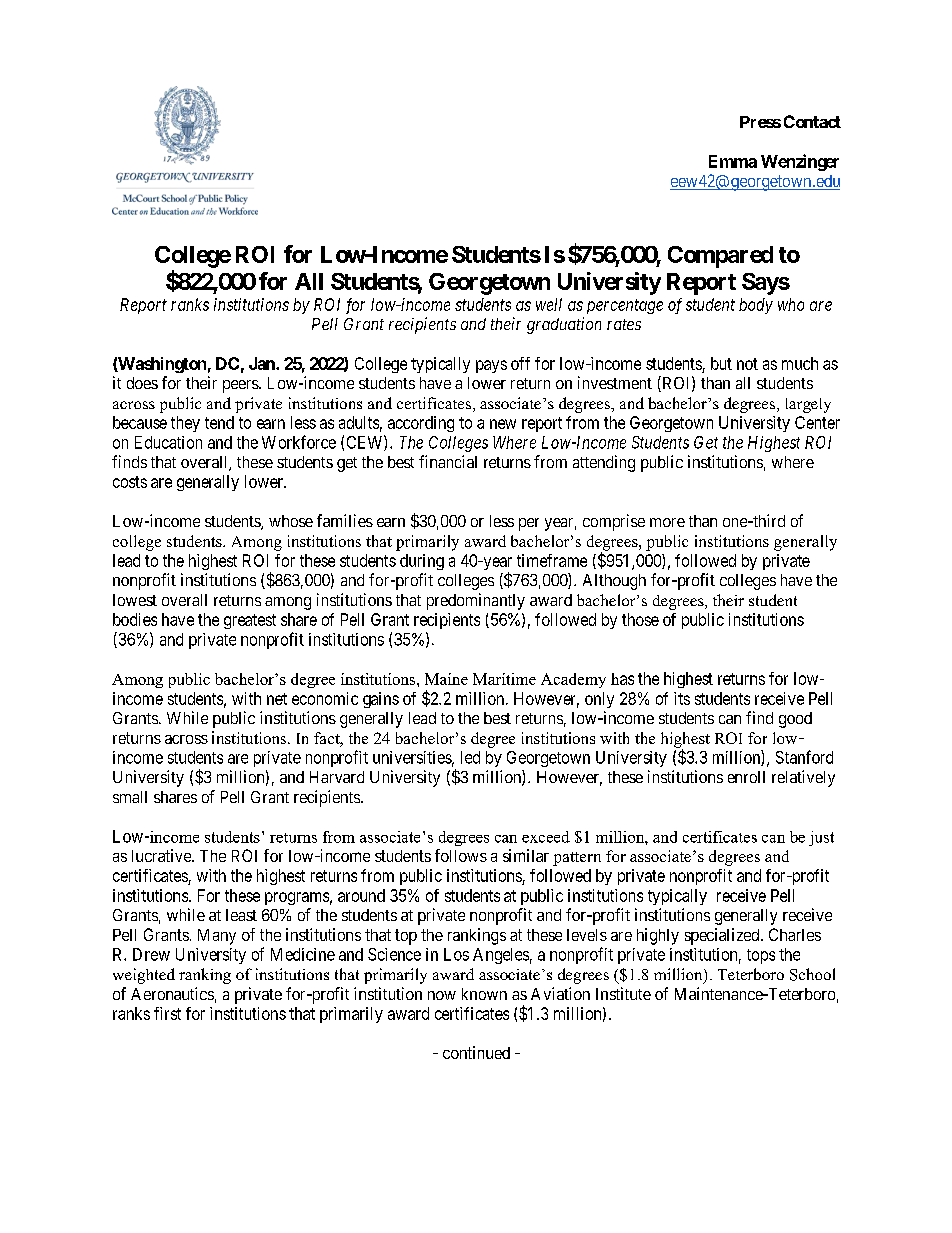  What do you see at coordinates (746, 777) in the document?
I see `enroll` at bounding box center [746, 777].
